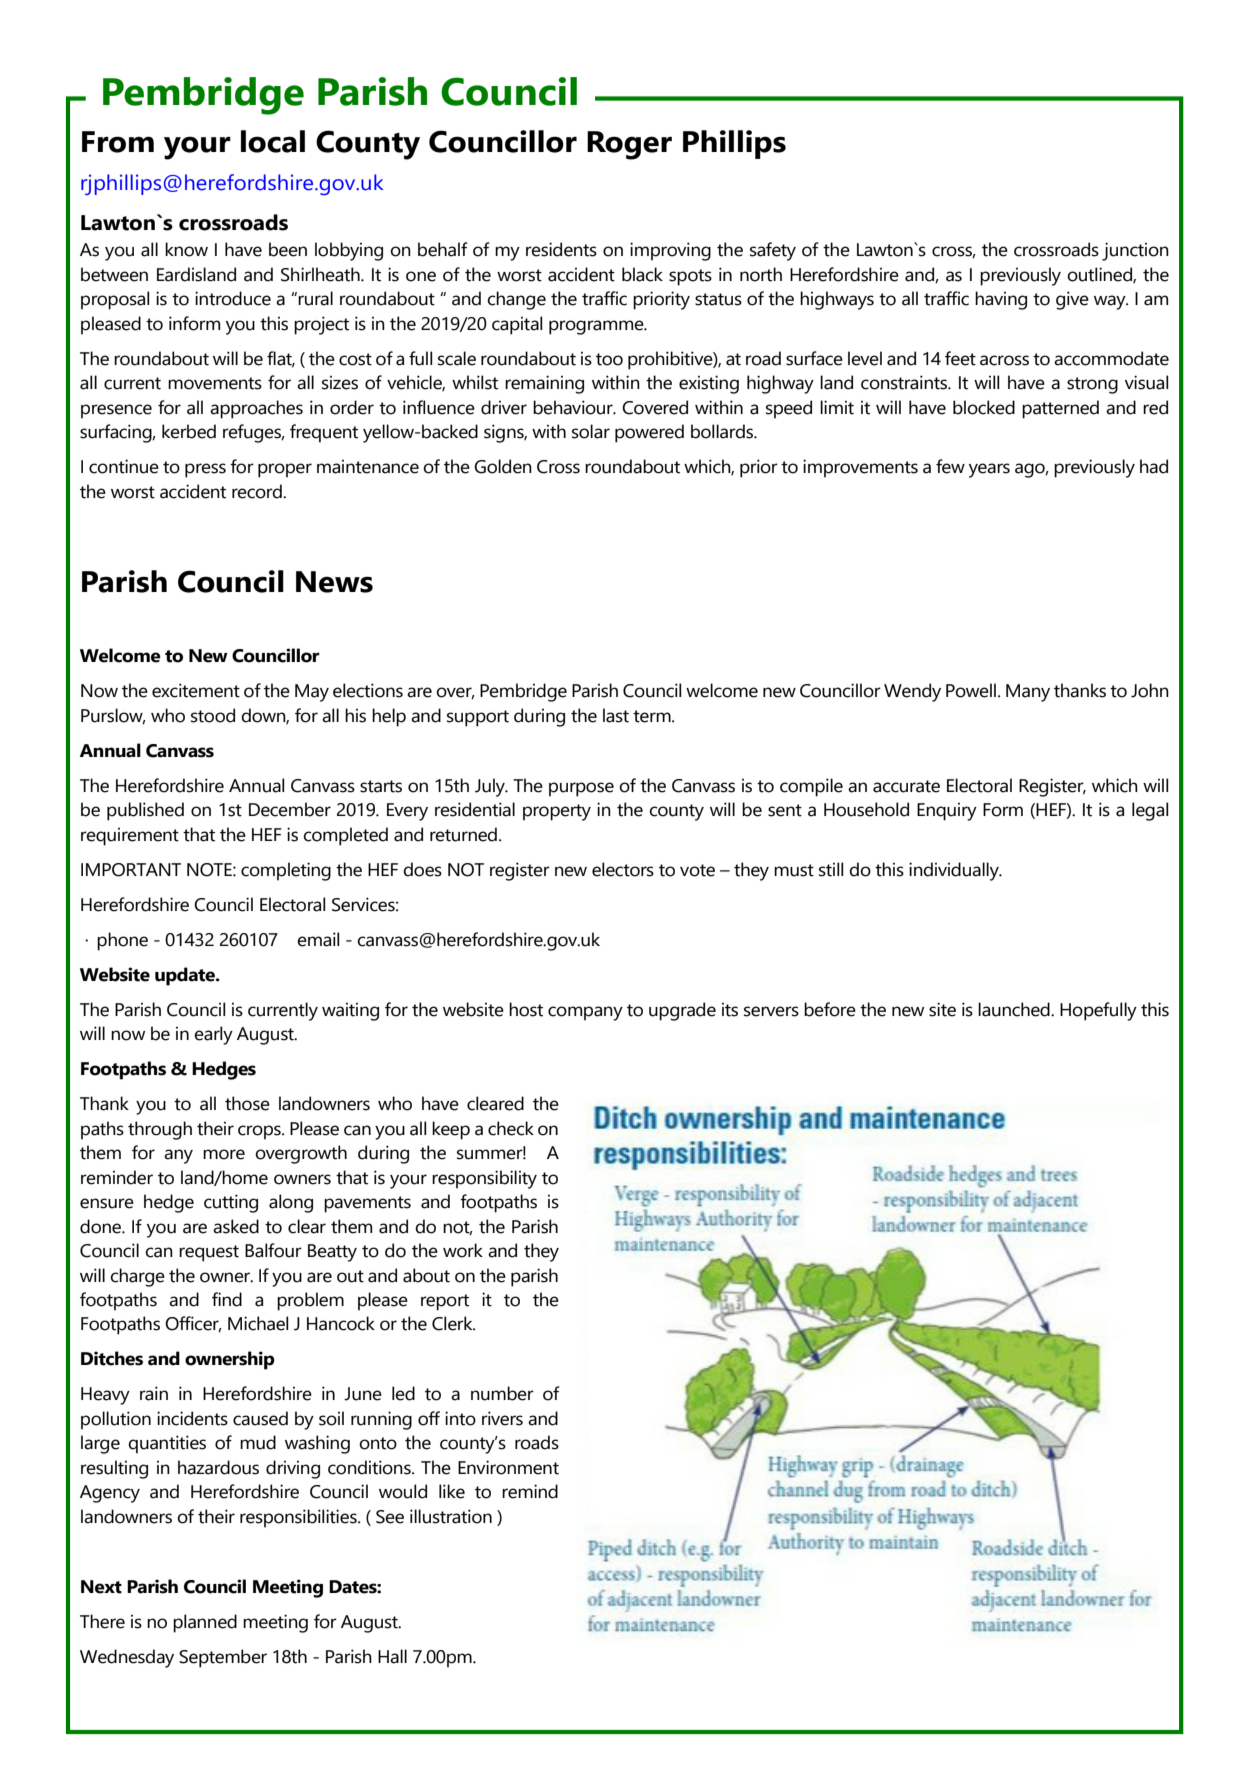 The height and width of the screenshot is (1775, 1255). Describe the element at coordinates (508, 1467) in the screenshot. I see `Environment` at that location.
